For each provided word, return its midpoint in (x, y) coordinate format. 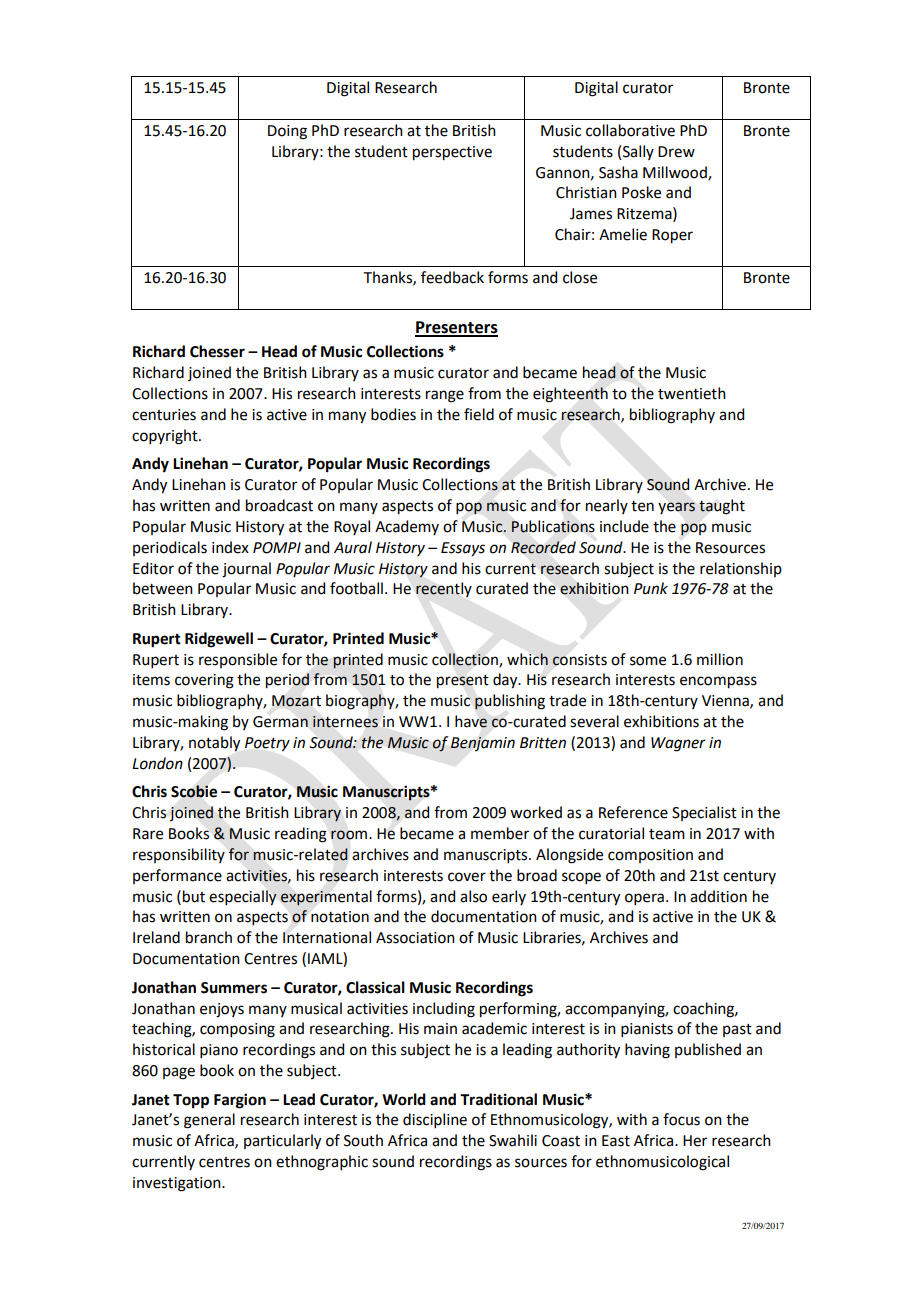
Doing (287, 132)
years (676, 508)
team (667, 834)
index (230, 547)
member (500, 833)
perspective (452, 153)
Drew (676, 152)
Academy (407, 527)
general (209, 1121)
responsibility (179, 855)
